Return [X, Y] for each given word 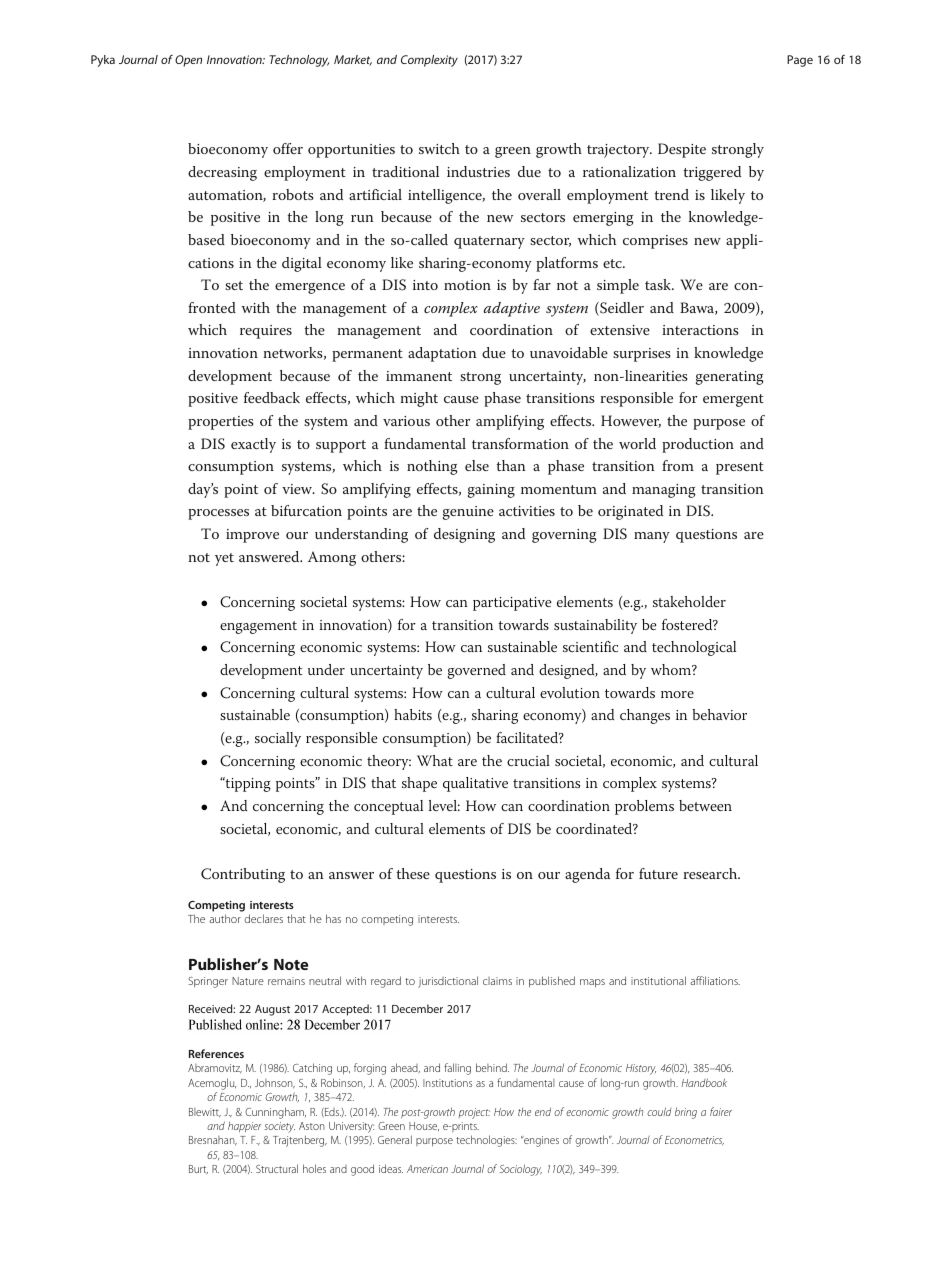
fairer [721, 1111]
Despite [682, 150]
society [279, 1127]
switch [439, 148]
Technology [299, 61]
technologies [486, 1141]
